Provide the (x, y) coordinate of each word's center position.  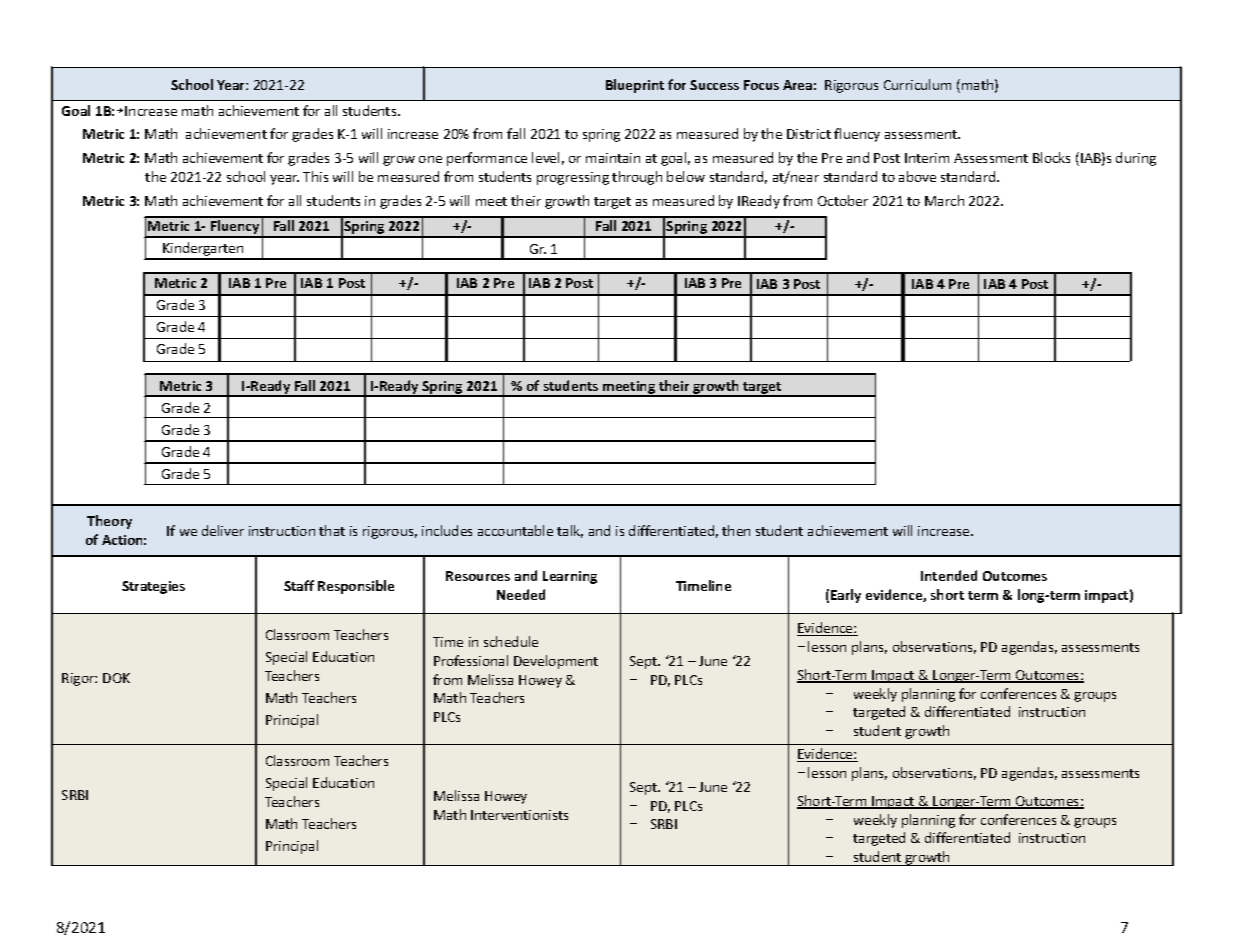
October (843, 200)
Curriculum (917, 84)
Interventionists (519, 815)
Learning (570, 577)
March (944, 200)
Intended (949, 575)
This (315, 176)
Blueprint (635, 86)
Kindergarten (204, 250)
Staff (299, 585)
